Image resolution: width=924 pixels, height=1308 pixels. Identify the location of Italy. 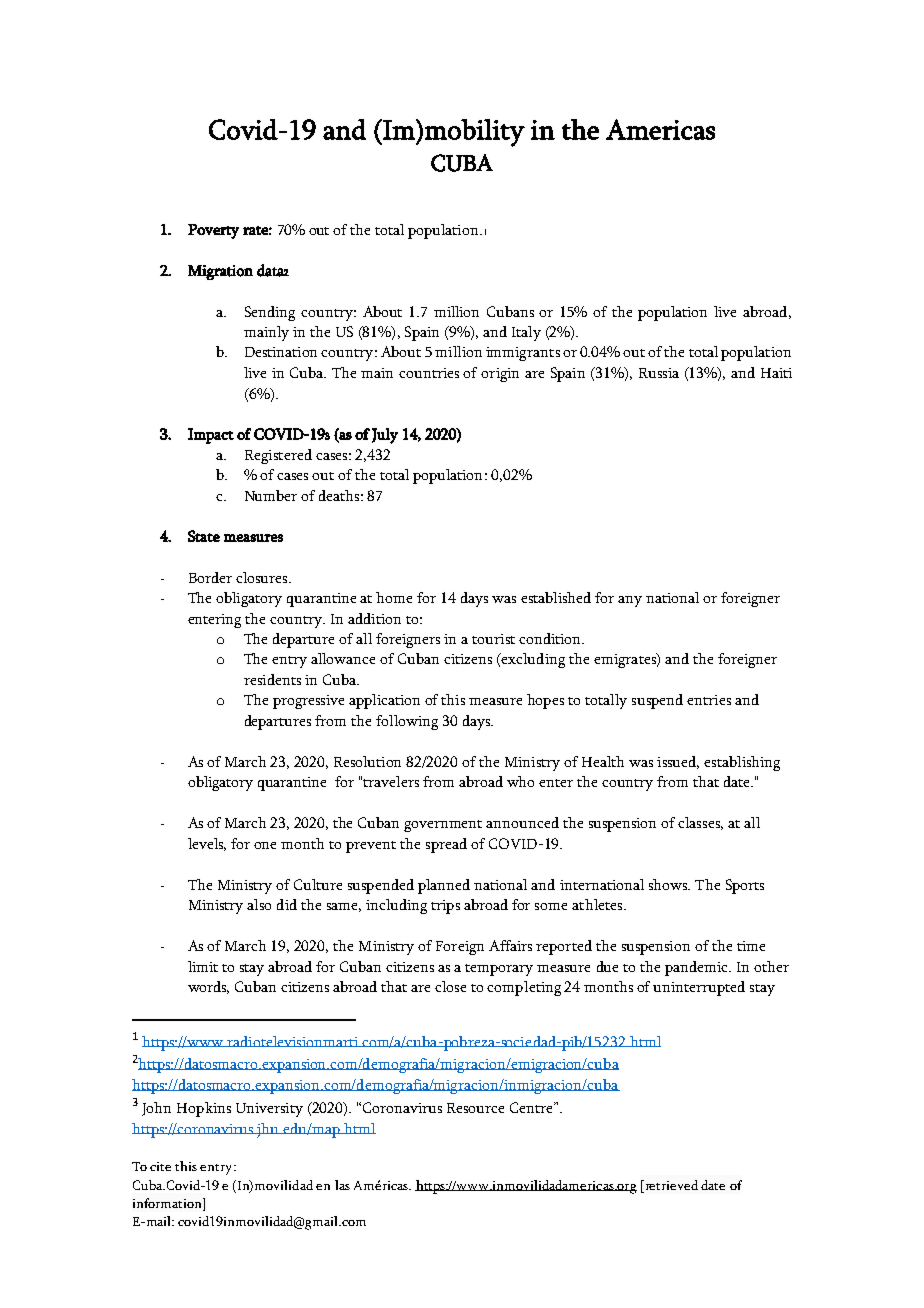
(526, 333).
